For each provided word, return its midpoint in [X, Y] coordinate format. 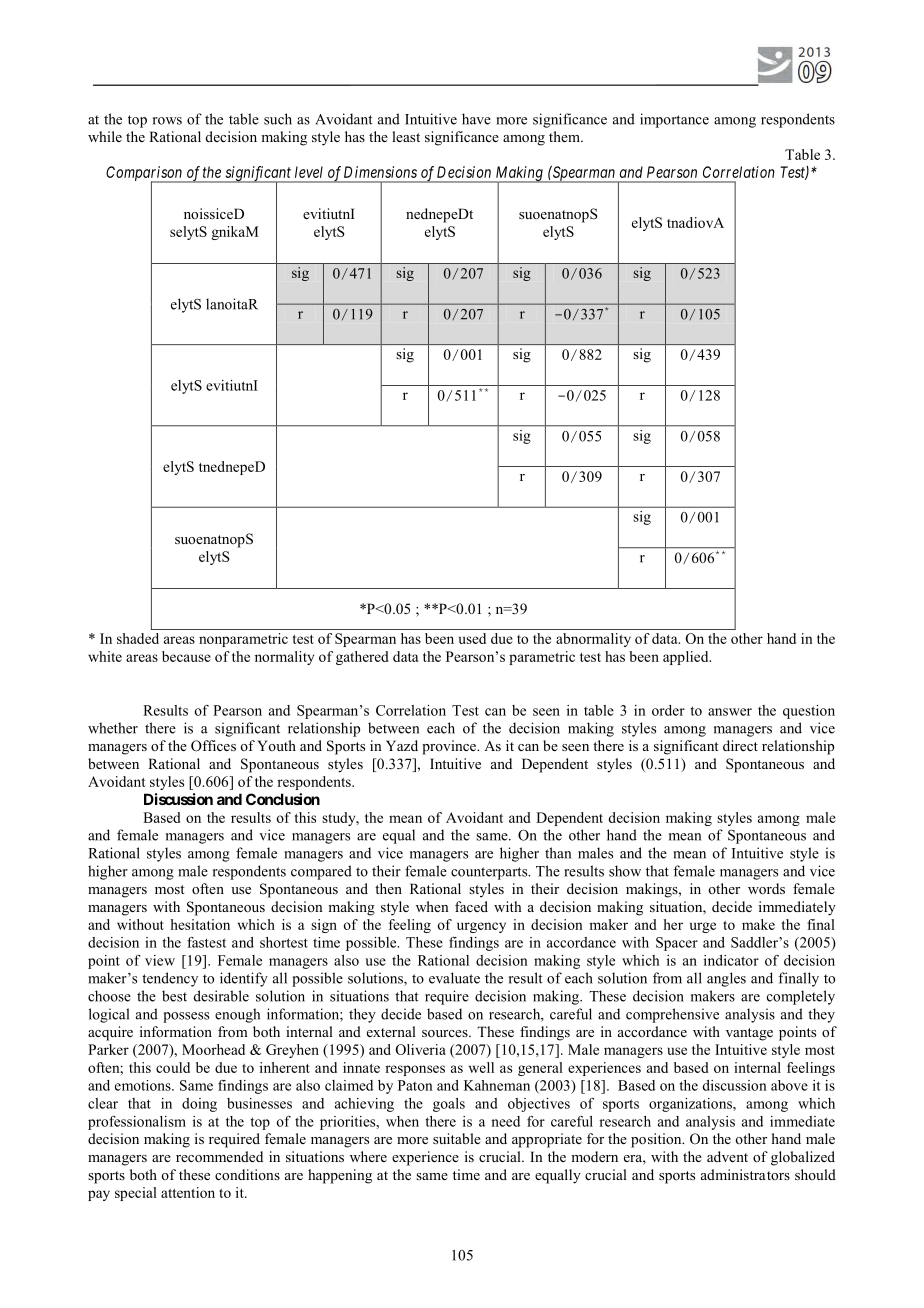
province [450, 747]
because [186, 656]
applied [687, 658]
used [472, 638]
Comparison [145, 174]
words [766, 888]
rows [167, 121]
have [476, 119]
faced [471, 906]
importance [674, 120]
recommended [219, 1156]
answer [730, 712]
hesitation [200, 924]
